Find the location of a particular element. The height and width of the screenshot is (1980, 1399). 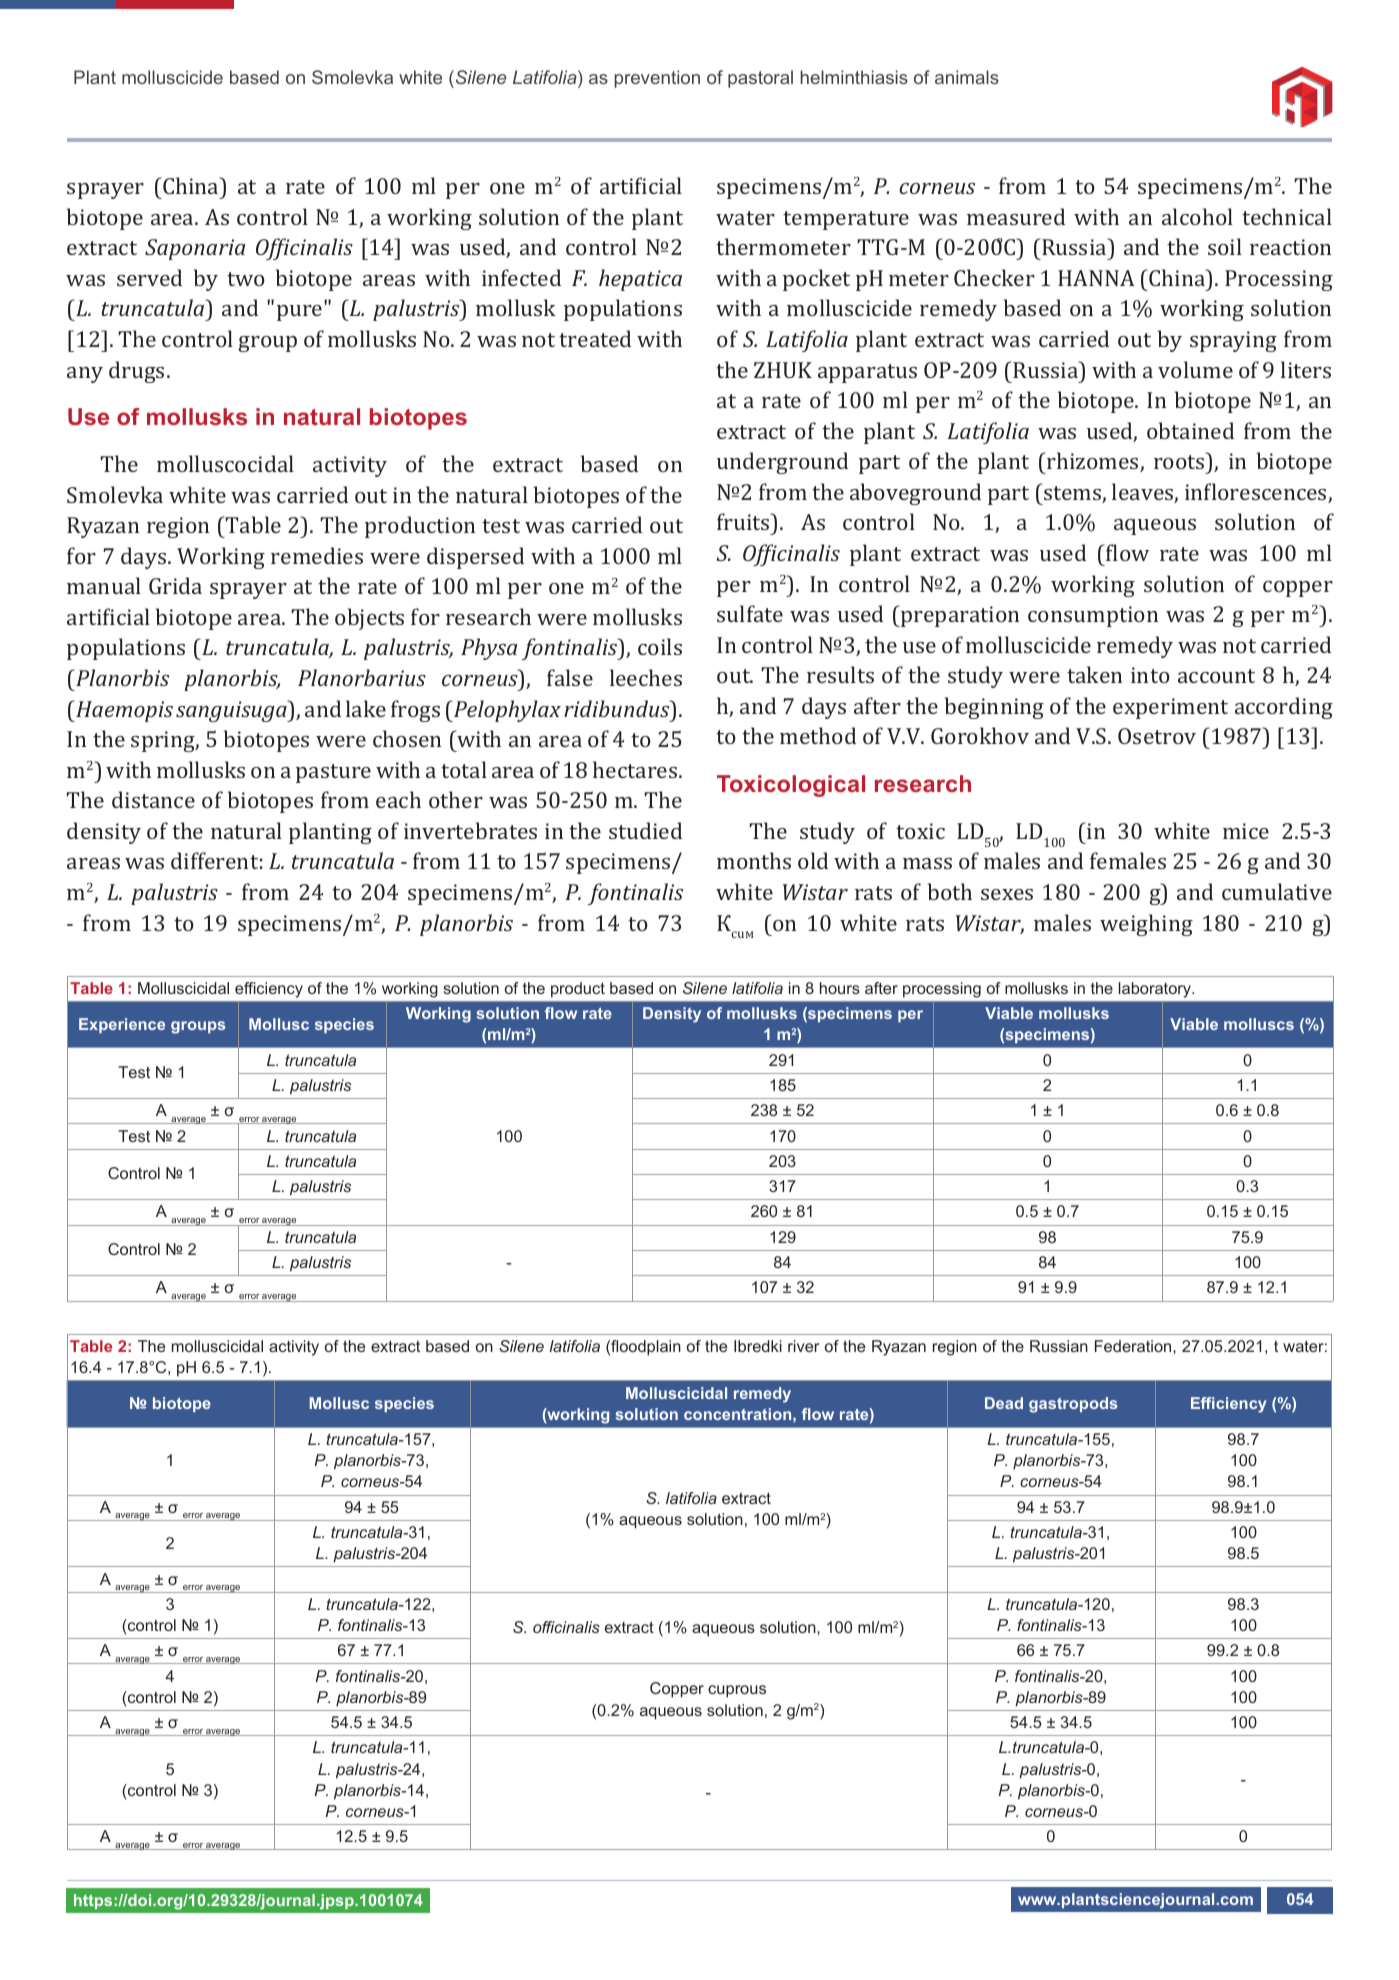

months is located at coordinates (754, 860).
